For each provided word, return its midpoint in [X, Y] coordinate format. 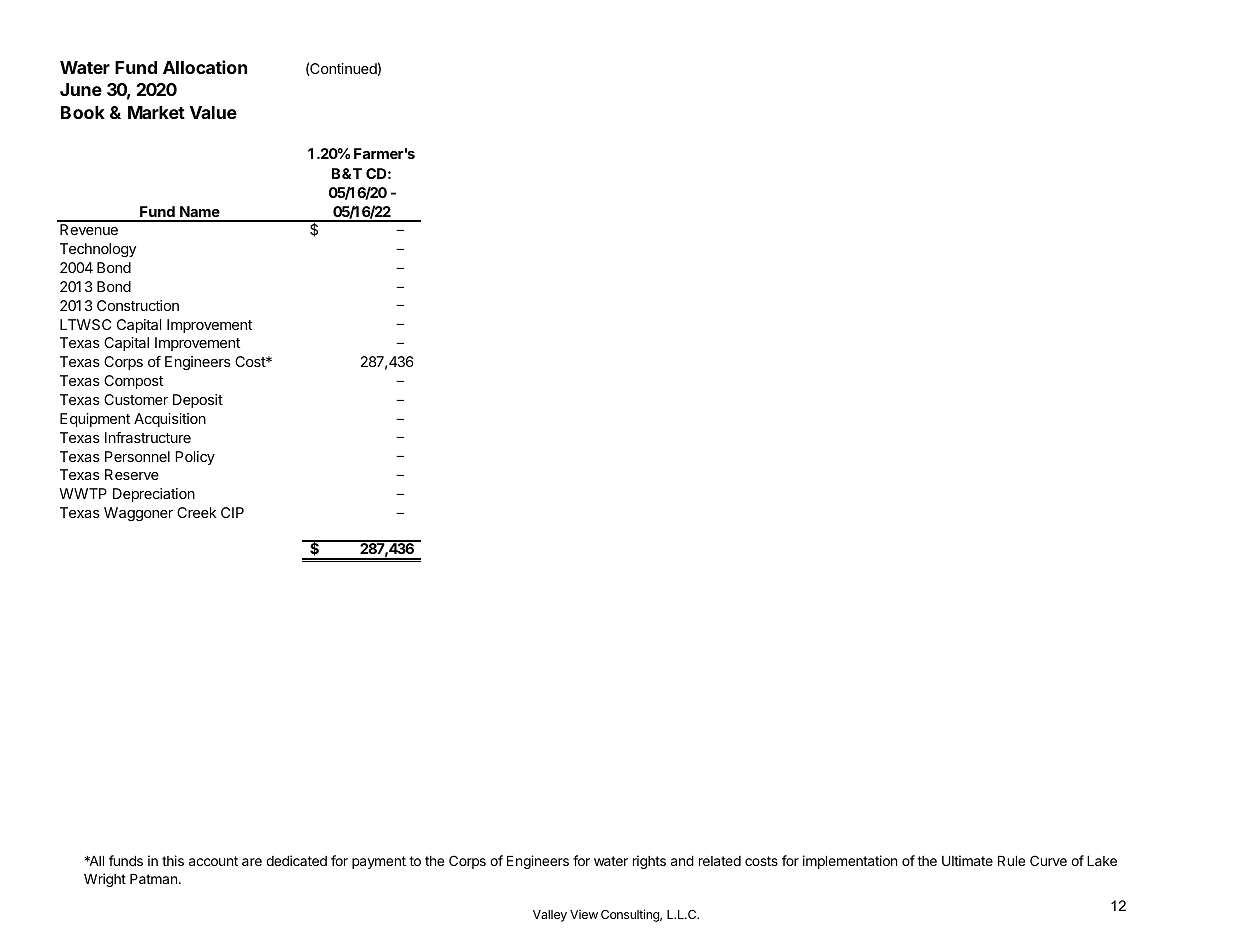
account [213, 861]
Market [156, 112]
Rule [1011, 861]
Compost [133, 382]
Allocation [205, 67]
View [584, 914]
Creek [197, 512]
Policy [195, 458]
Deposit [198, 401]
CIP [232, 512]
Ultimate [967, 860]
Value [213, 112]
